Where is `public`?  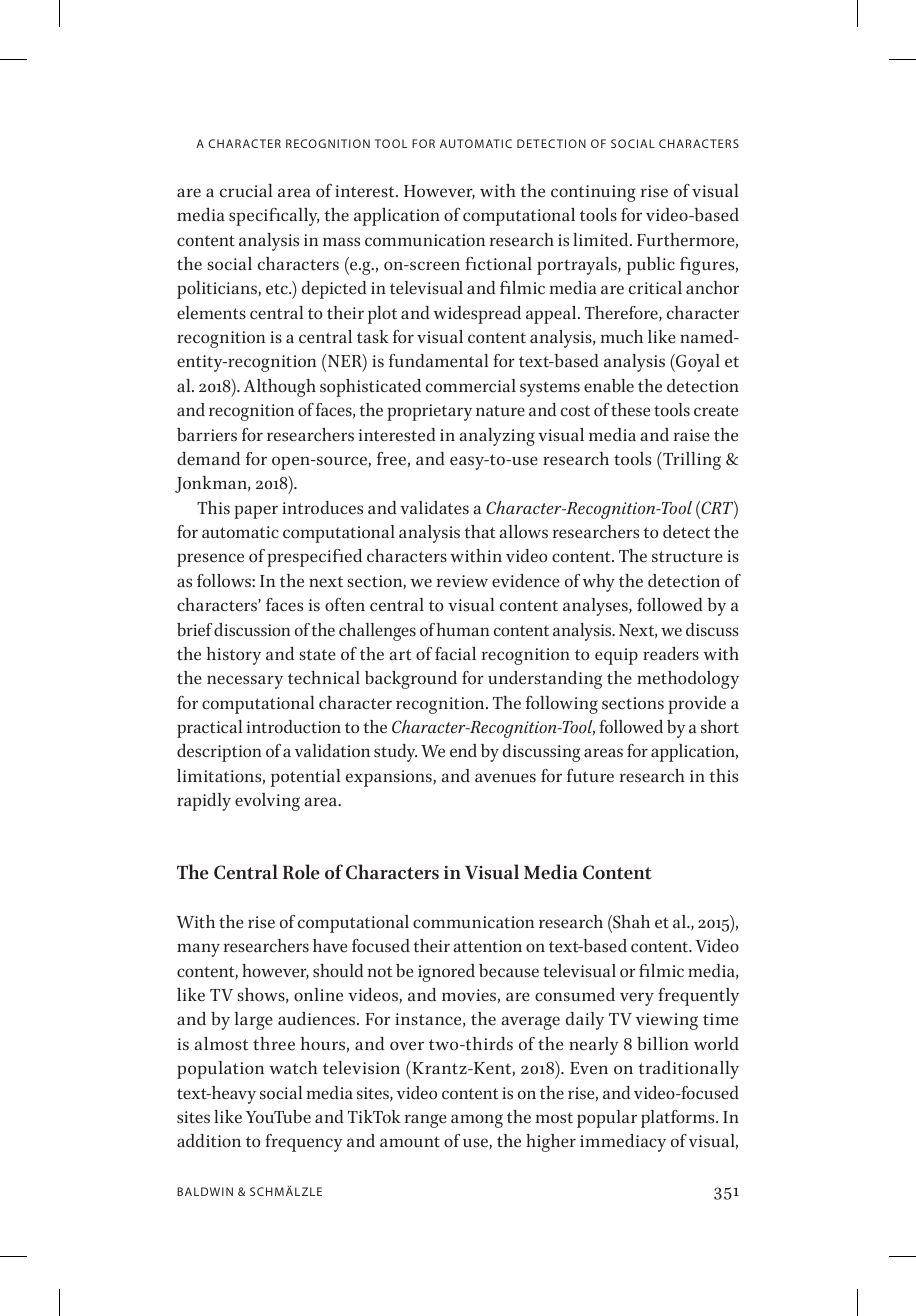 public is located at coordinates (651, 266).
